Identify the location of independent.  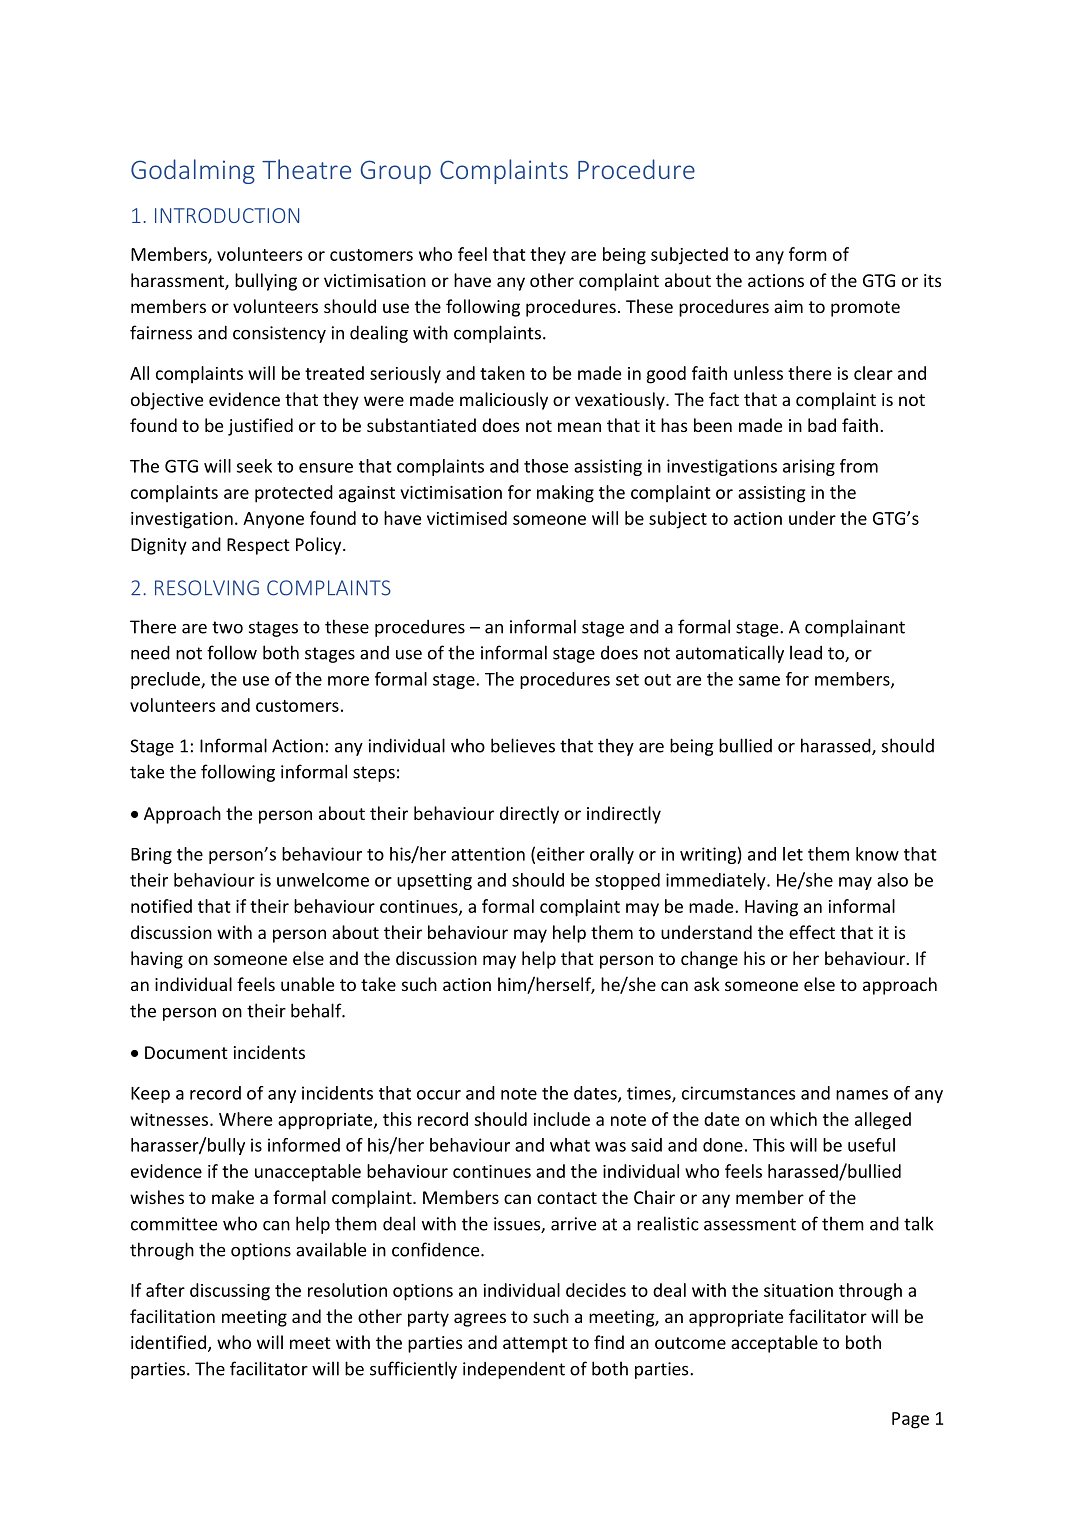
(514, 1370).
